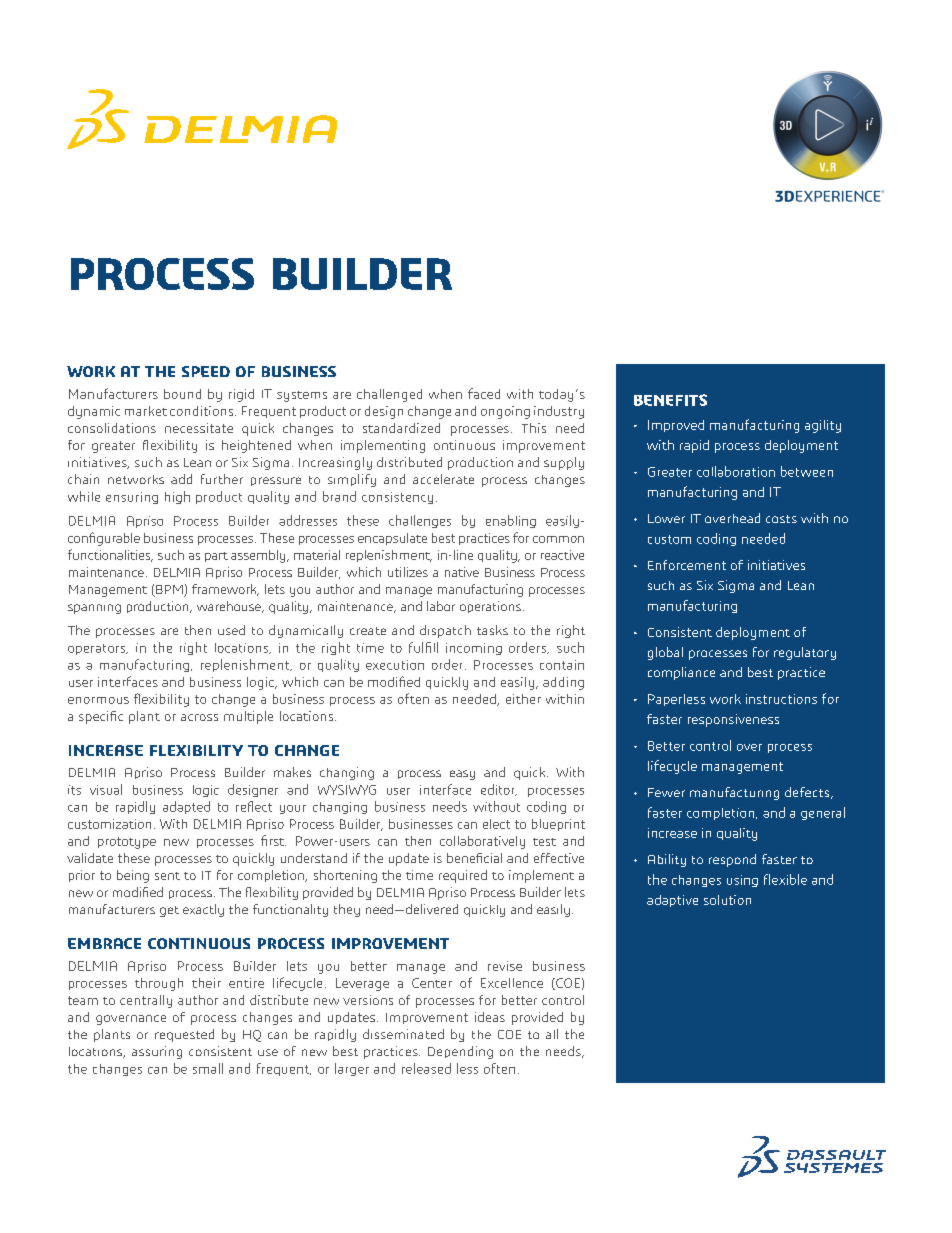 The height and width of the screenshot is (1233, 952). Describe the element at coordinates (460, 1052) in the screenshot. I see `Depending` at that location.
